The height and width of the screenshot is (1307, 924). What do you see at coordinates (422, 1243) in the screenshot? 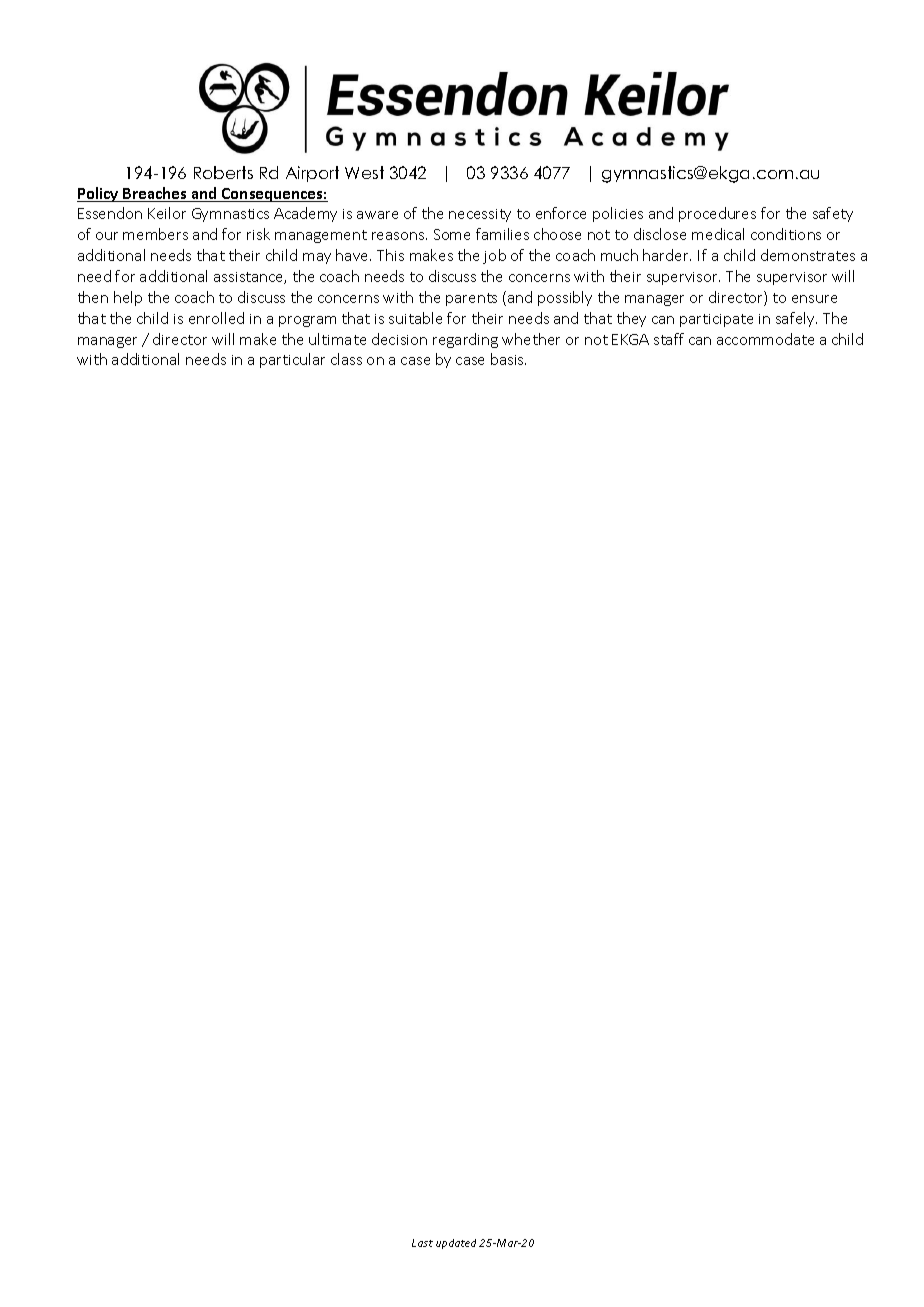
I see `Last` at bounding box center [422, 1243].
